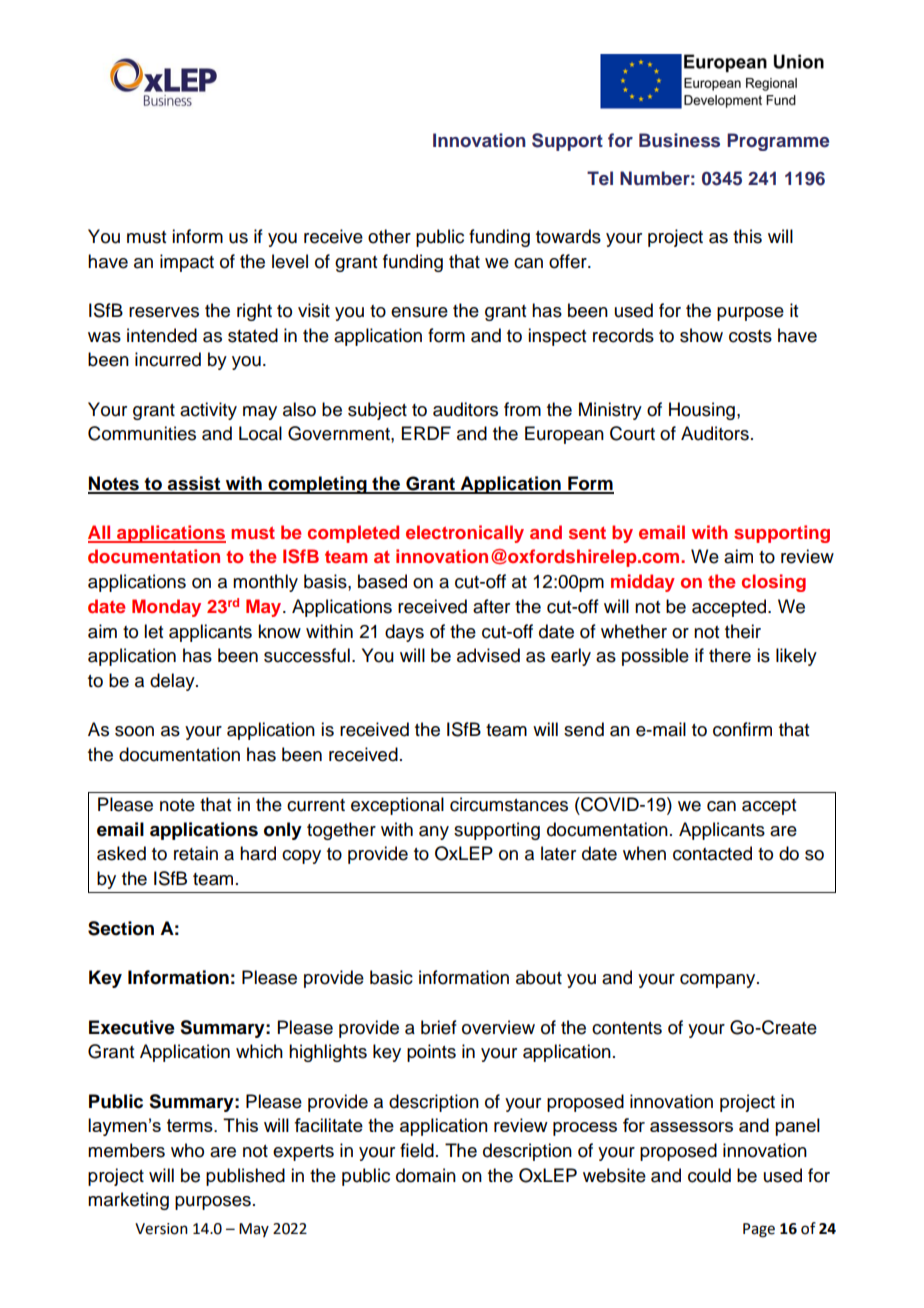 The height and width of the screenshot is (1308, 924). I want to click on Housing, so click(702, 411).
